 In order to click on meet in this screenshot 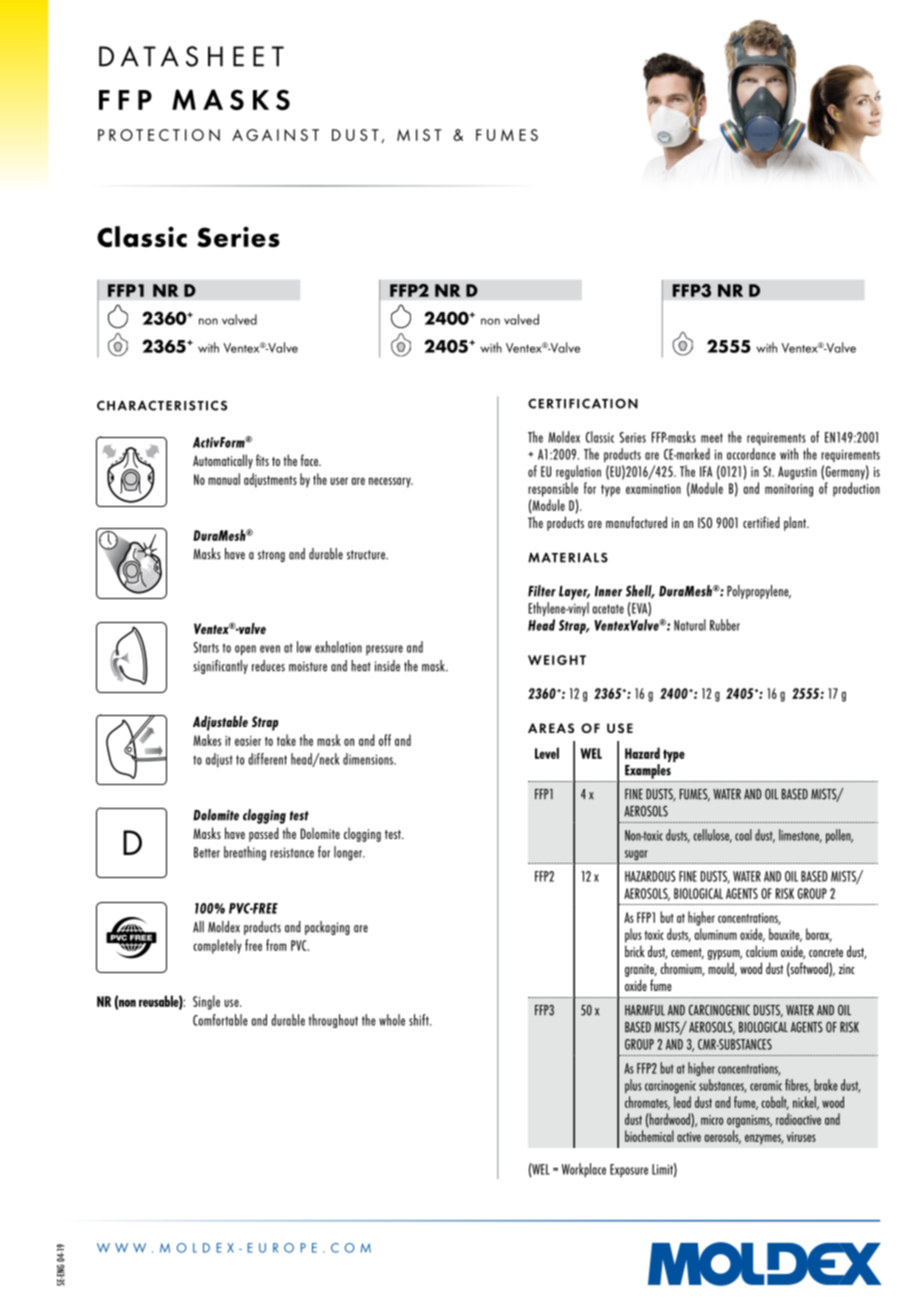, I will do `click(712, 438)`.
